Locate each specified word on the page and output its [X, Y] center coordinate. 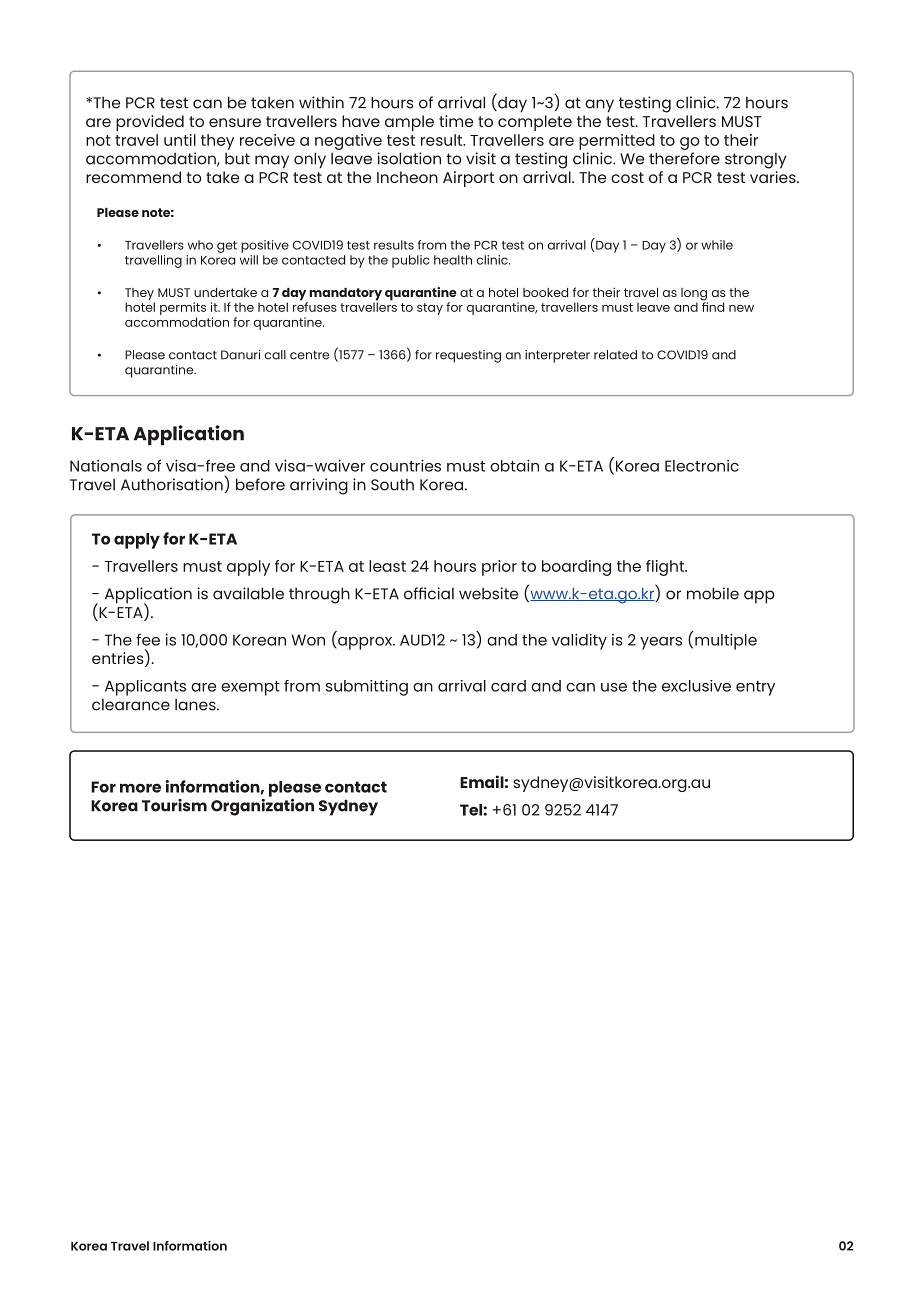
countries [405, 465]
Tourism [174, 805]
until [180, 140]
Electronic [702, 466]
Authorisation [173, 483]
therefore [684, 158]
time [456, 121]
